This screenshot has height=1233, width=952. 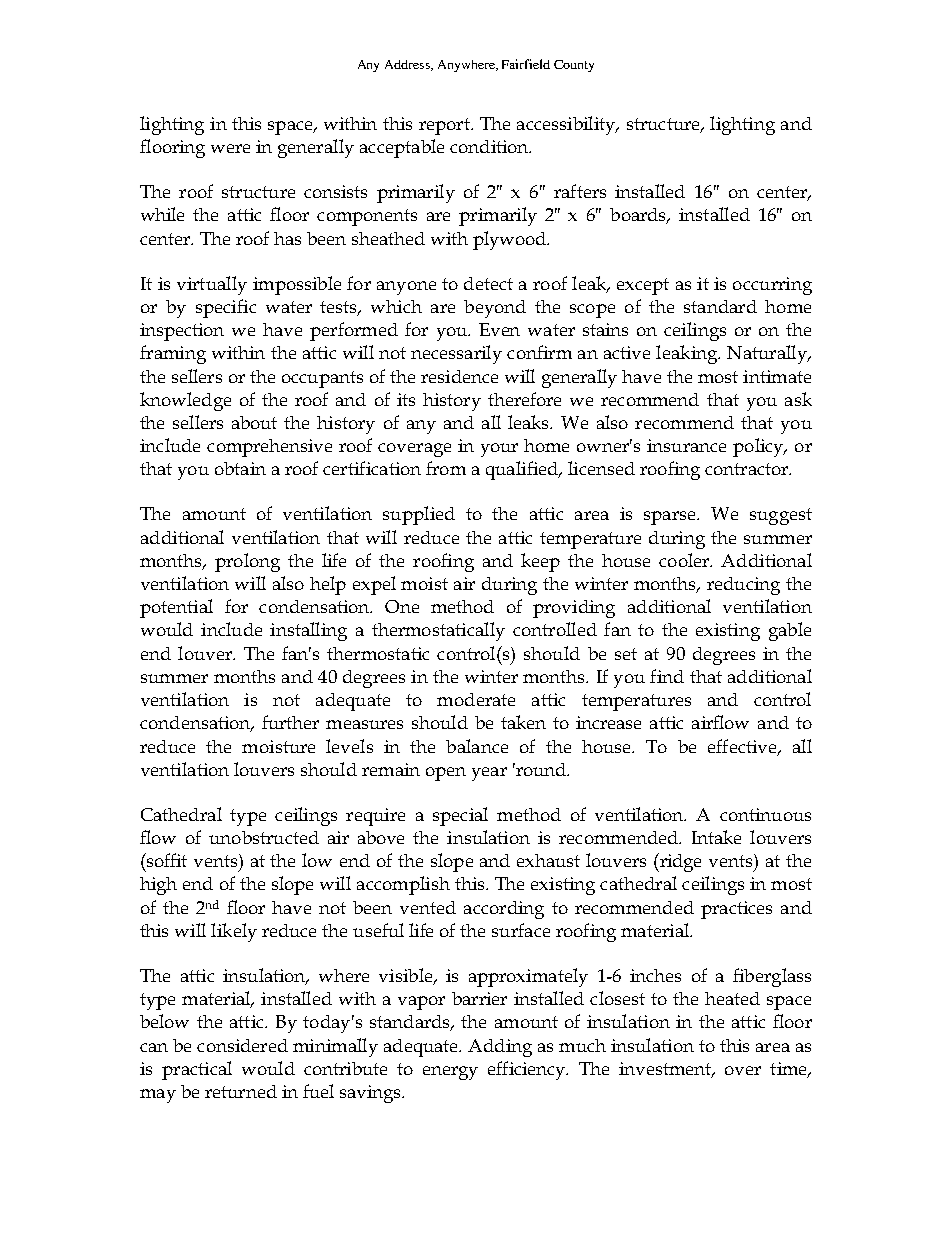 What do you see at coordinates (743, 586) in the screenshot?
I see `reducing` at bounding box center [743, 586].
